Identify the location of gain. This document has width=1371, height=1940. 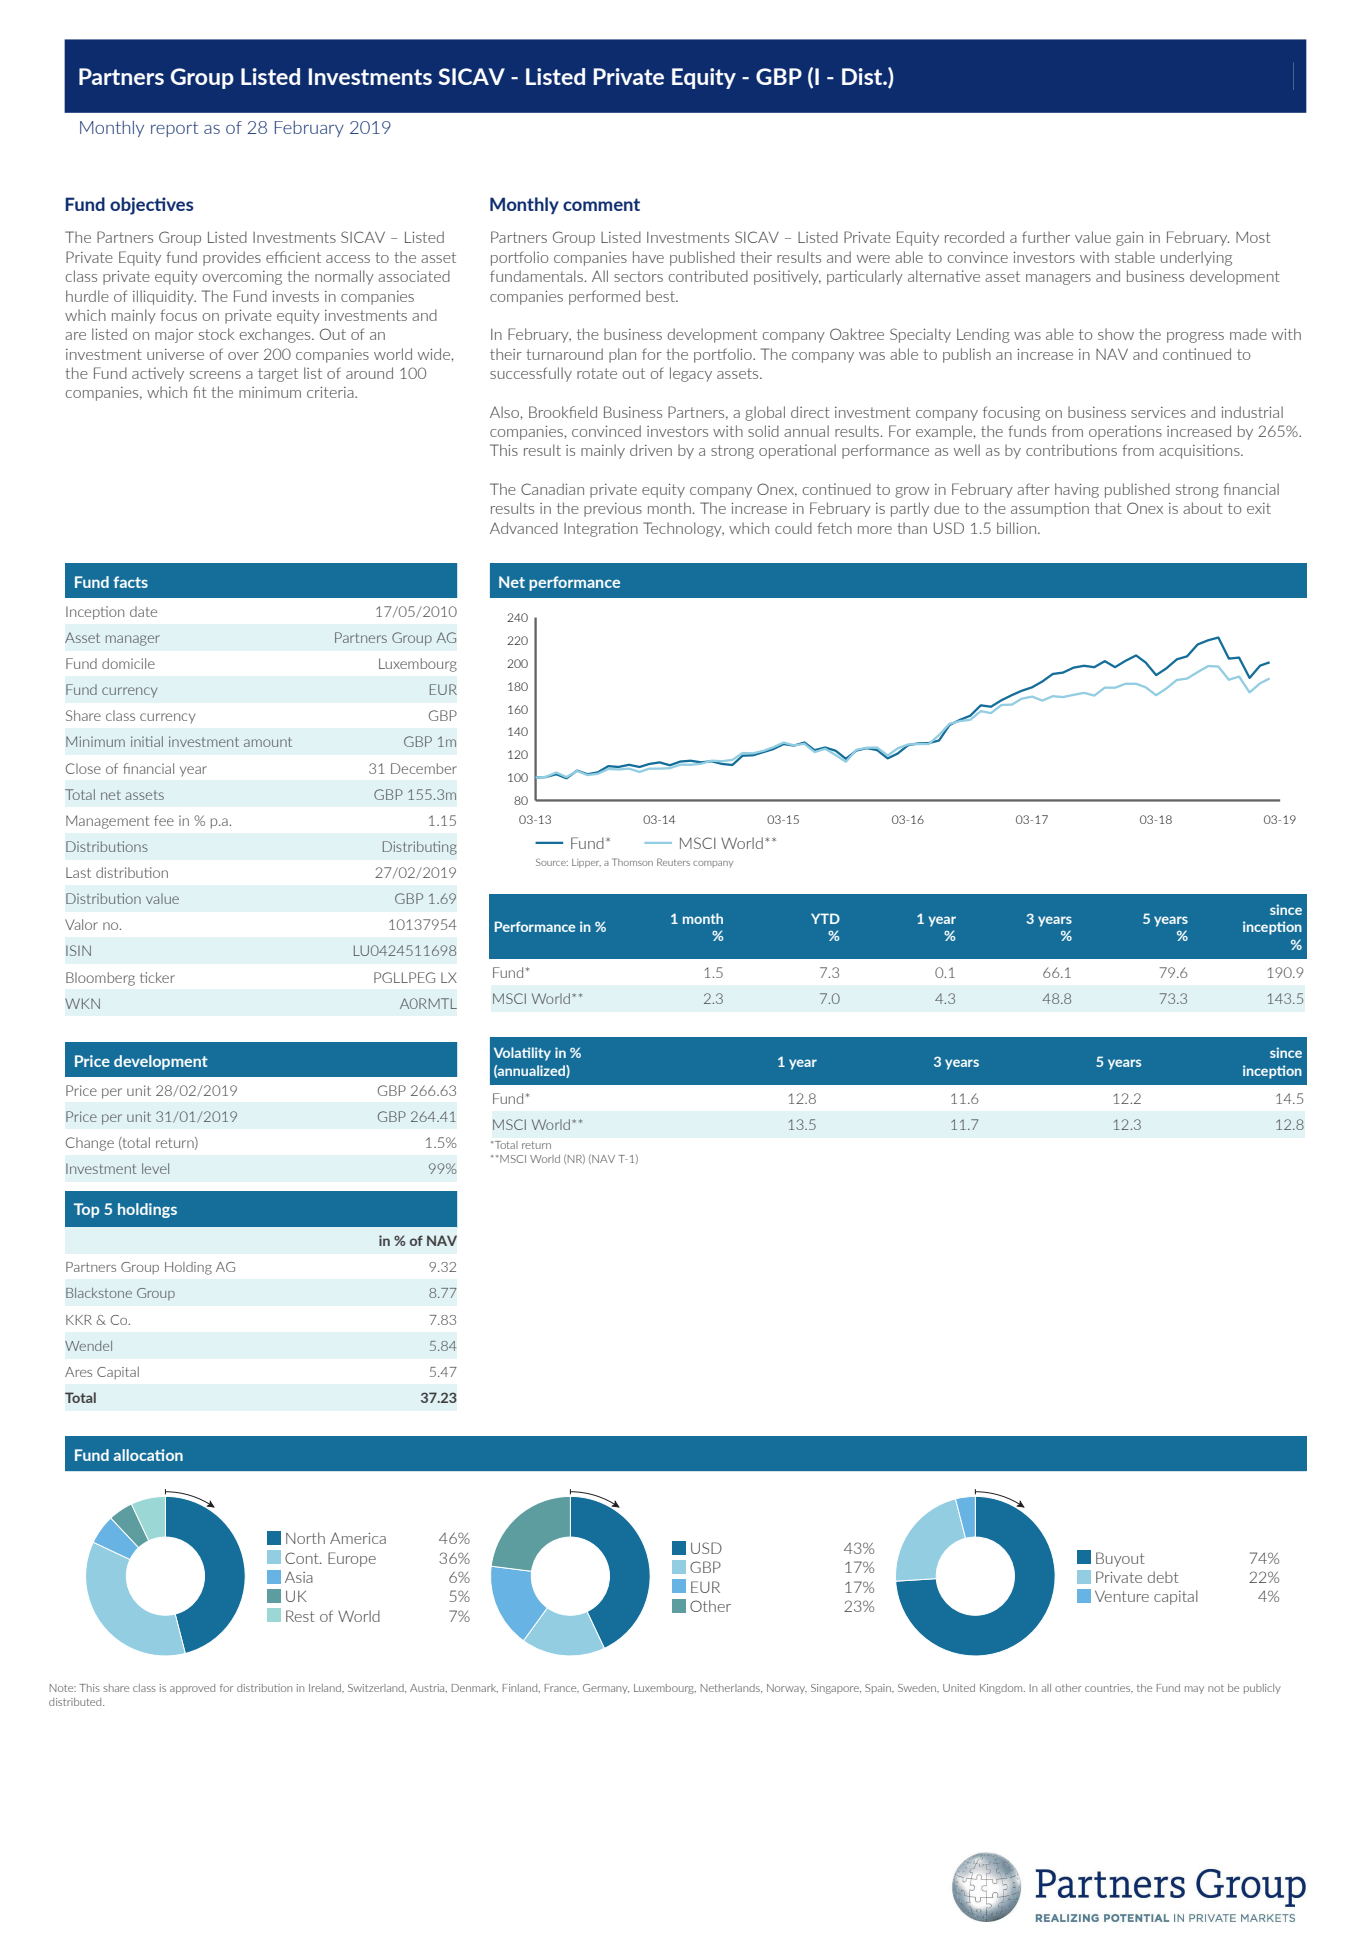
(1129, 239).
